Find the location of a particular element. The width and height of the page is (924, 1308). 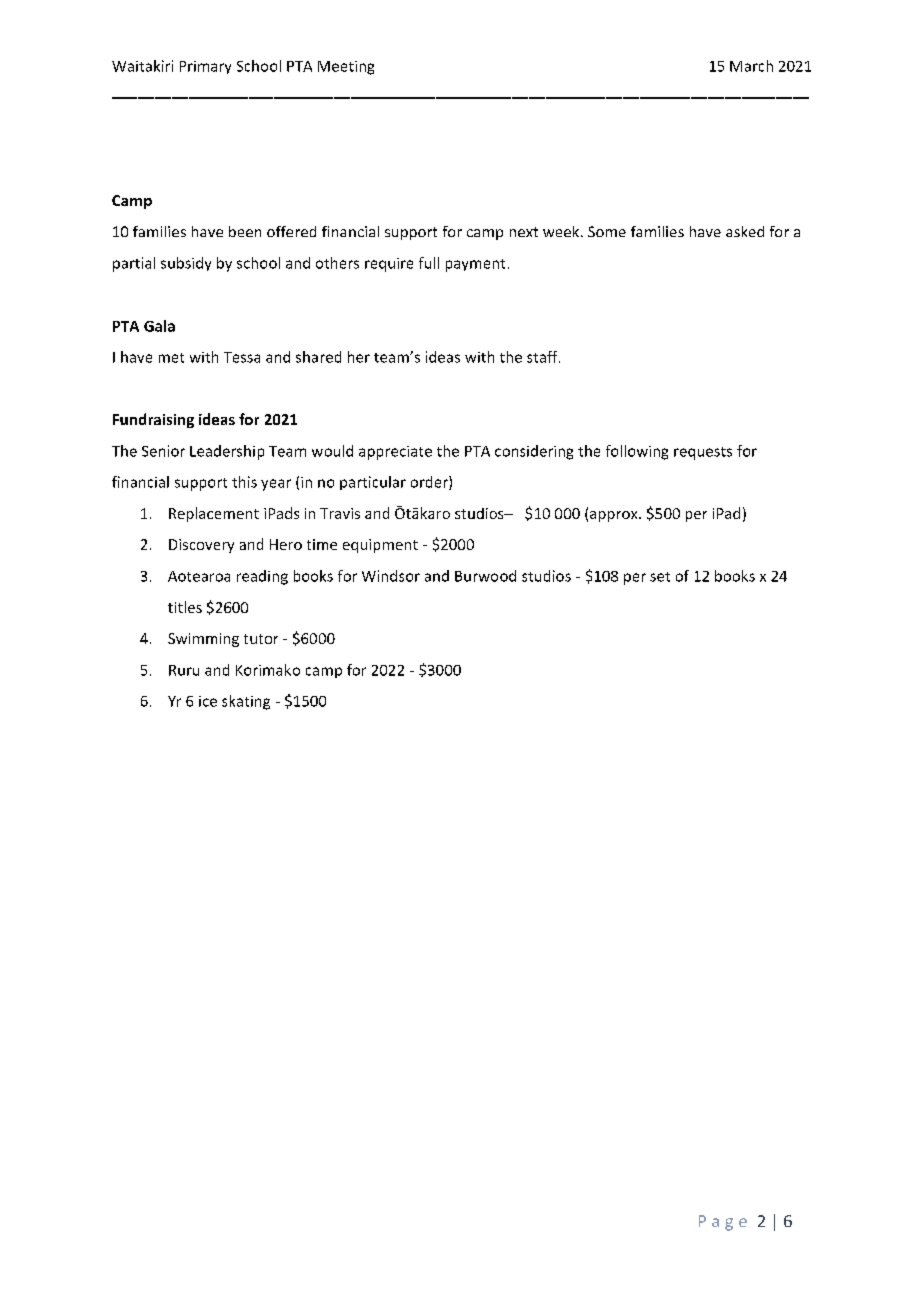

skating is located at coordinates (246, 702).
